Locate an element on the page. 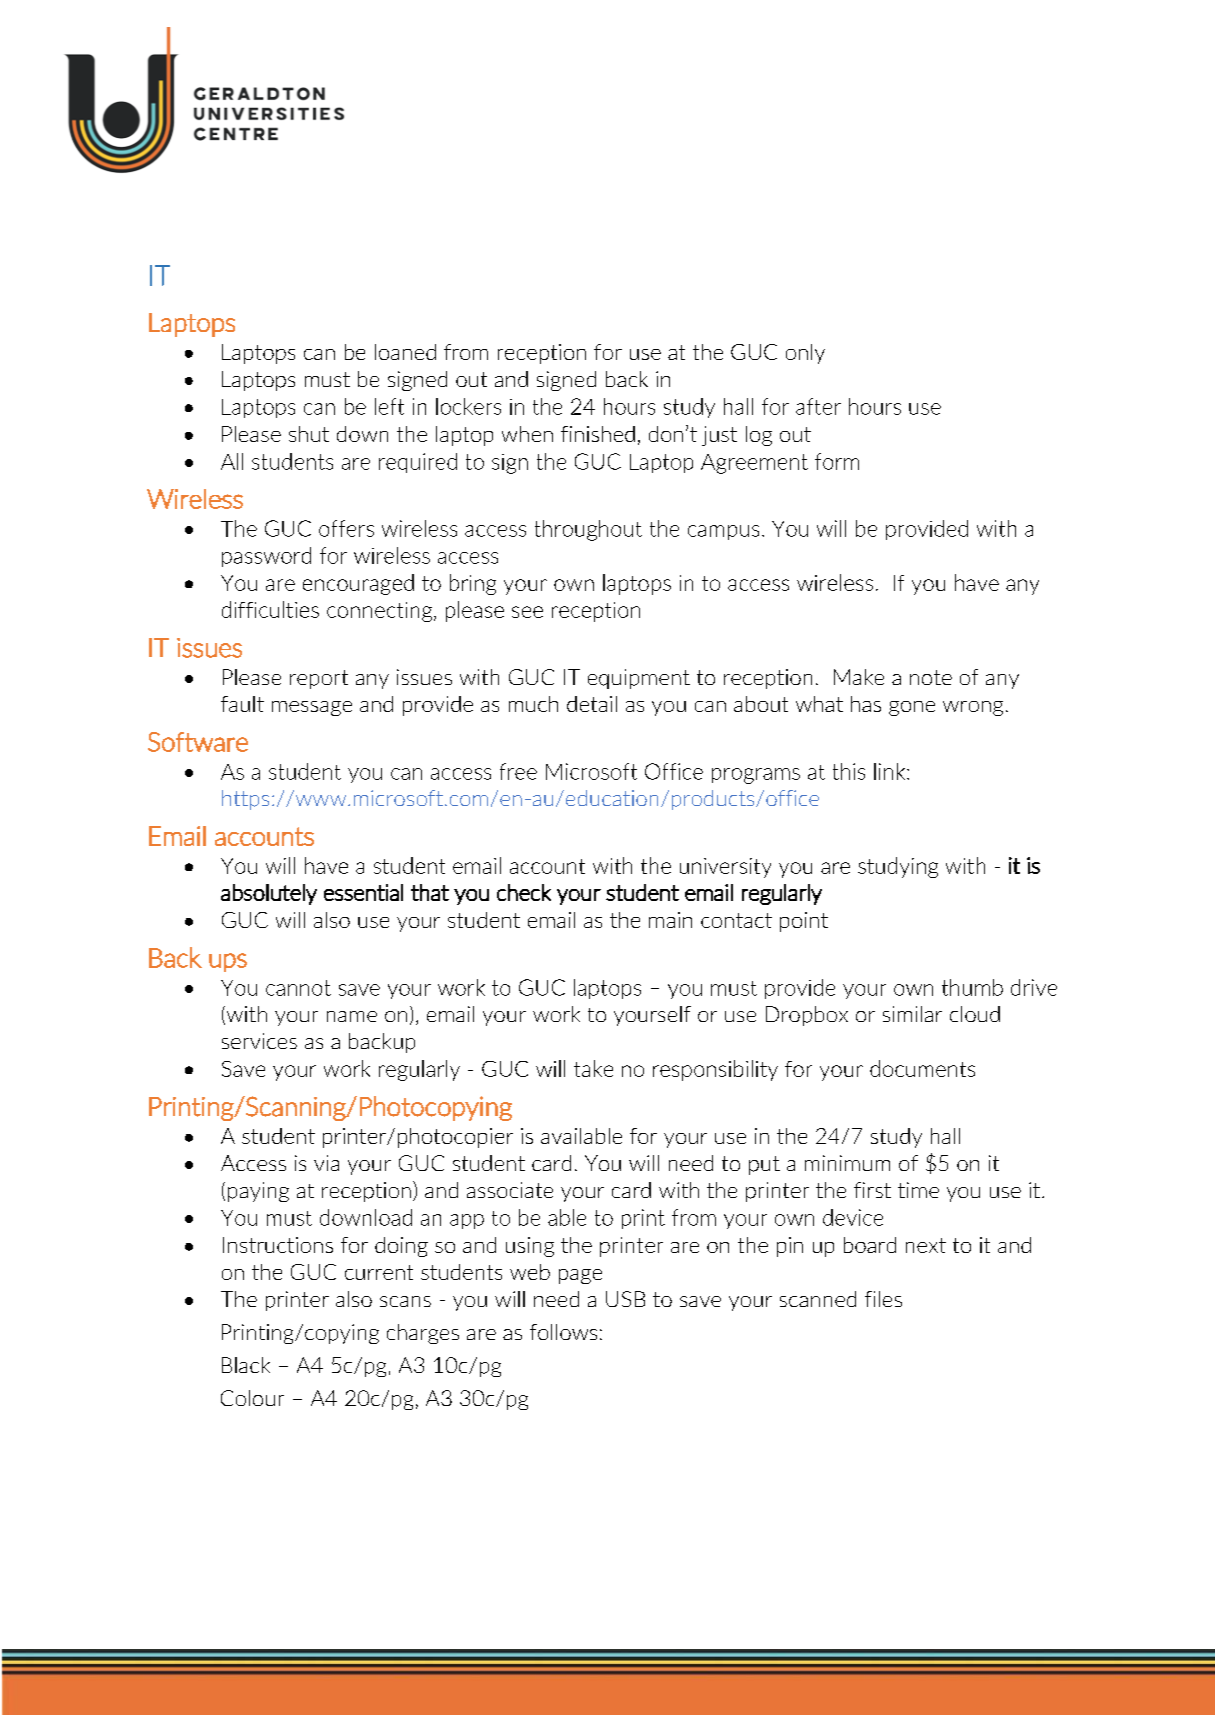  message is located at coordinates (312, 708).
